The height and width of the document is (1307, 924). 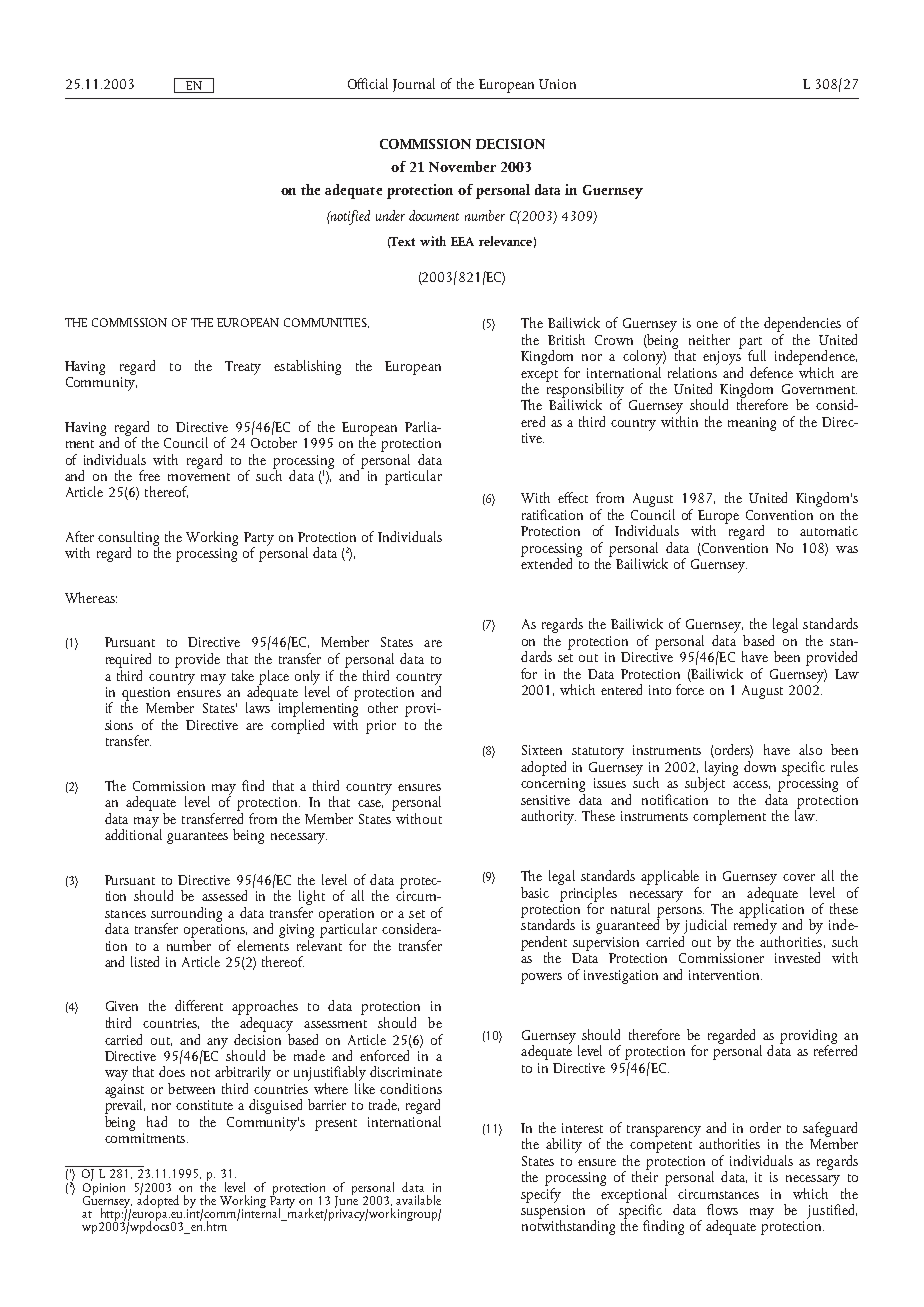 What do you see at coordinates (752, 424) in the document?
I see `meaning` at bounding box center [752, 424].
